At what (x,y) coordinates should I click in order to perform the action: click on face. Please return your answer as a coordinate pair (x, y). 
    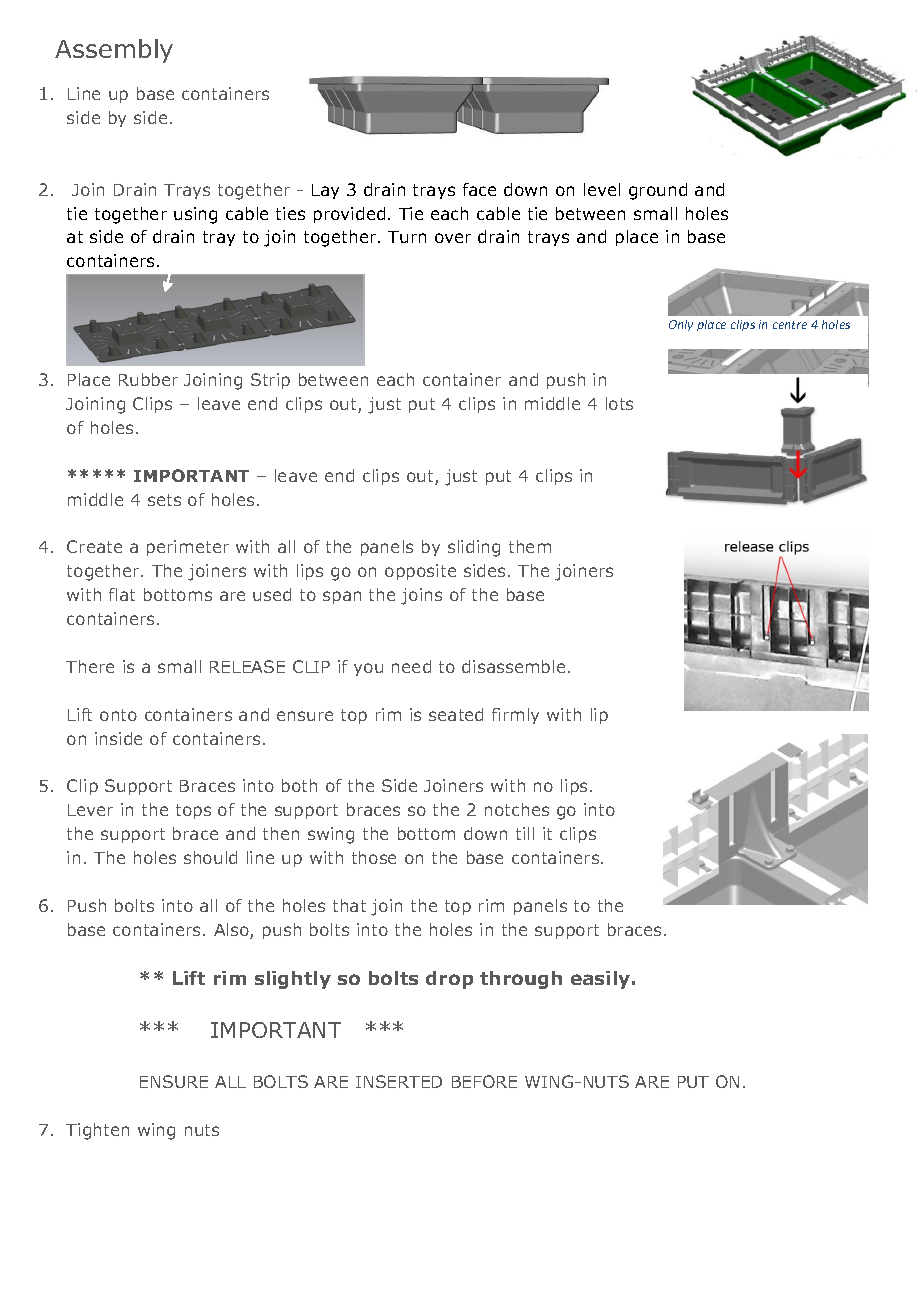
    Looking at the image, I should click on (479, 189).
